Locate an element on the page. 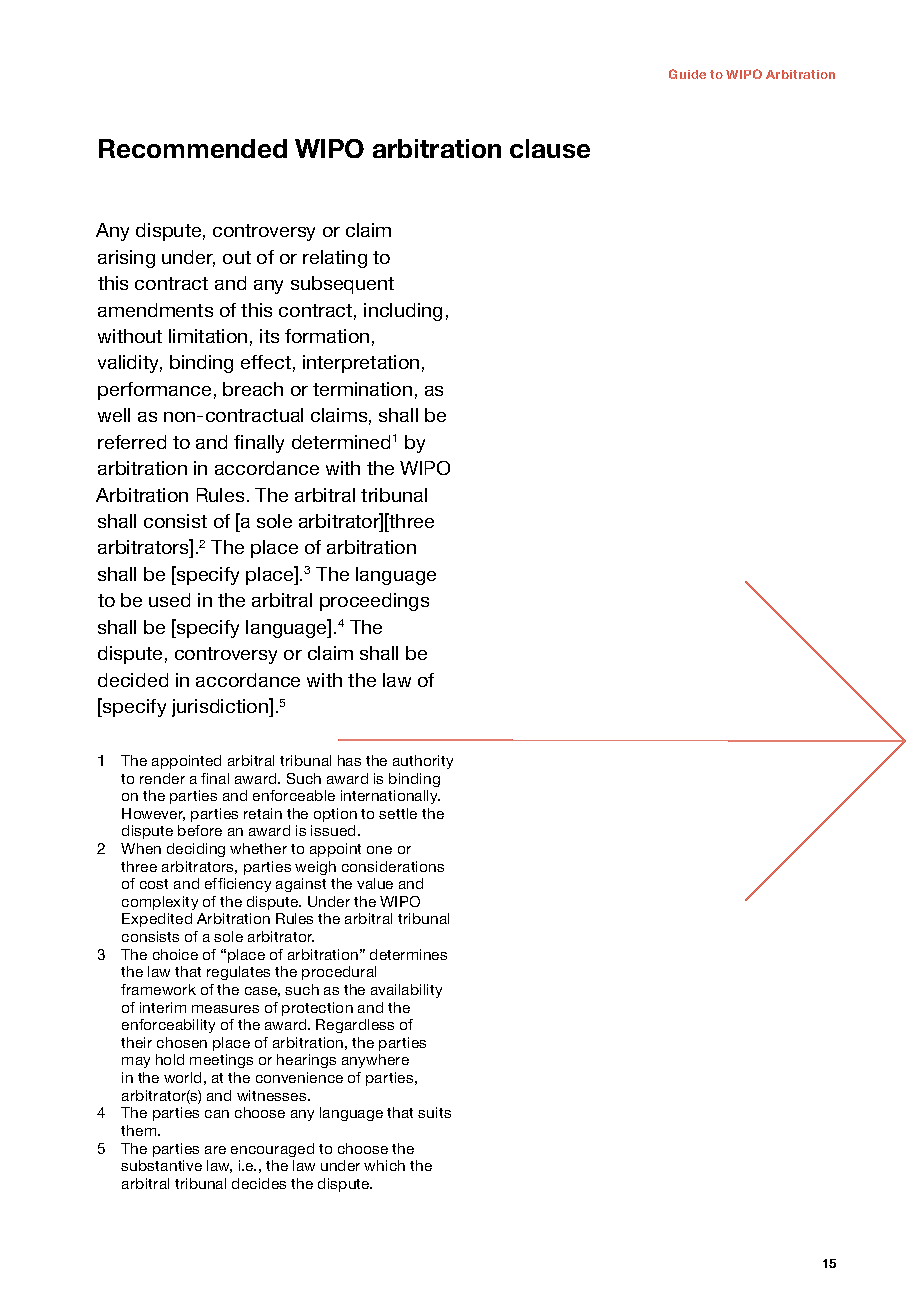  considerations is located at coordinates (393, 866).
